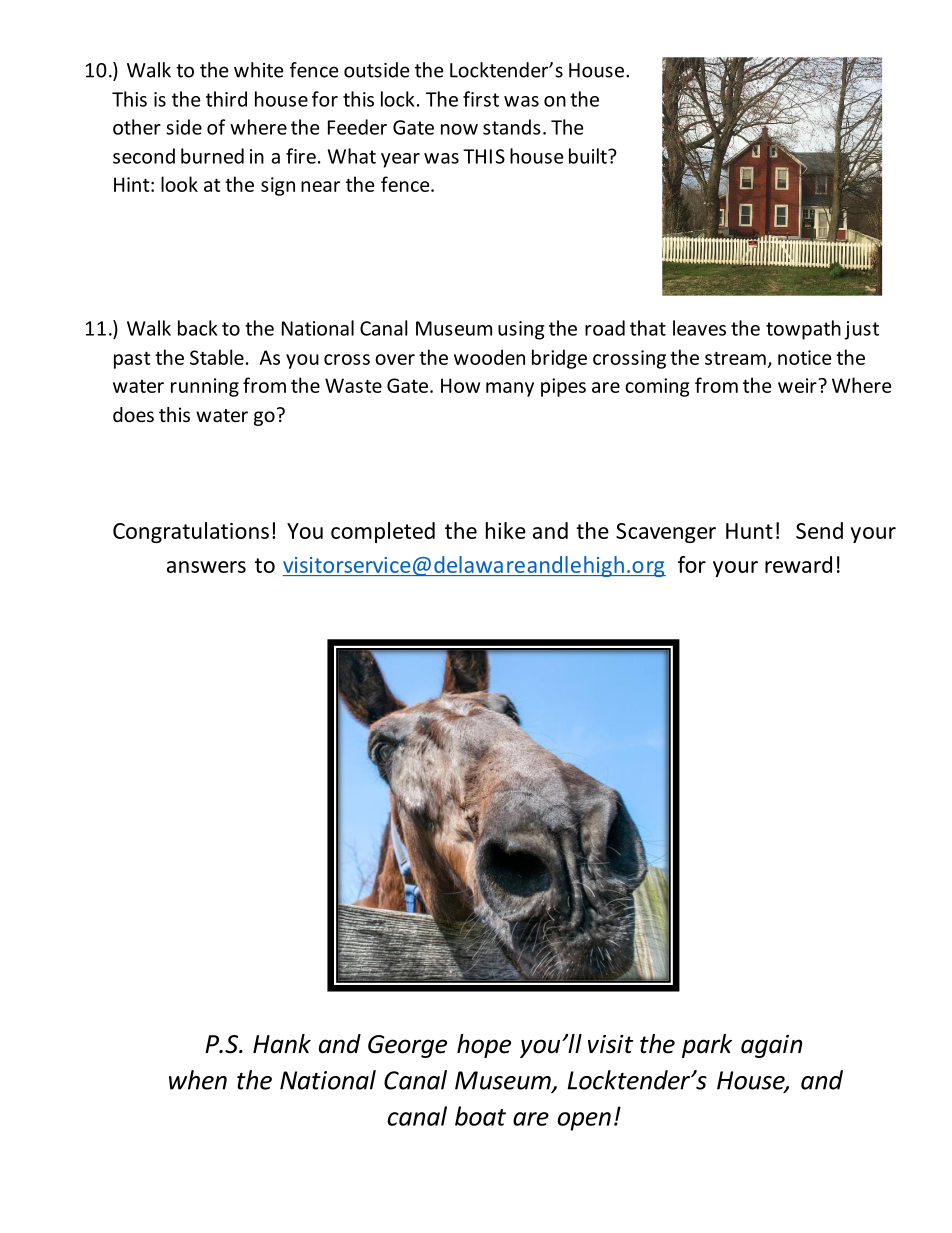  I want to click on boat, so click(480, 1116).
